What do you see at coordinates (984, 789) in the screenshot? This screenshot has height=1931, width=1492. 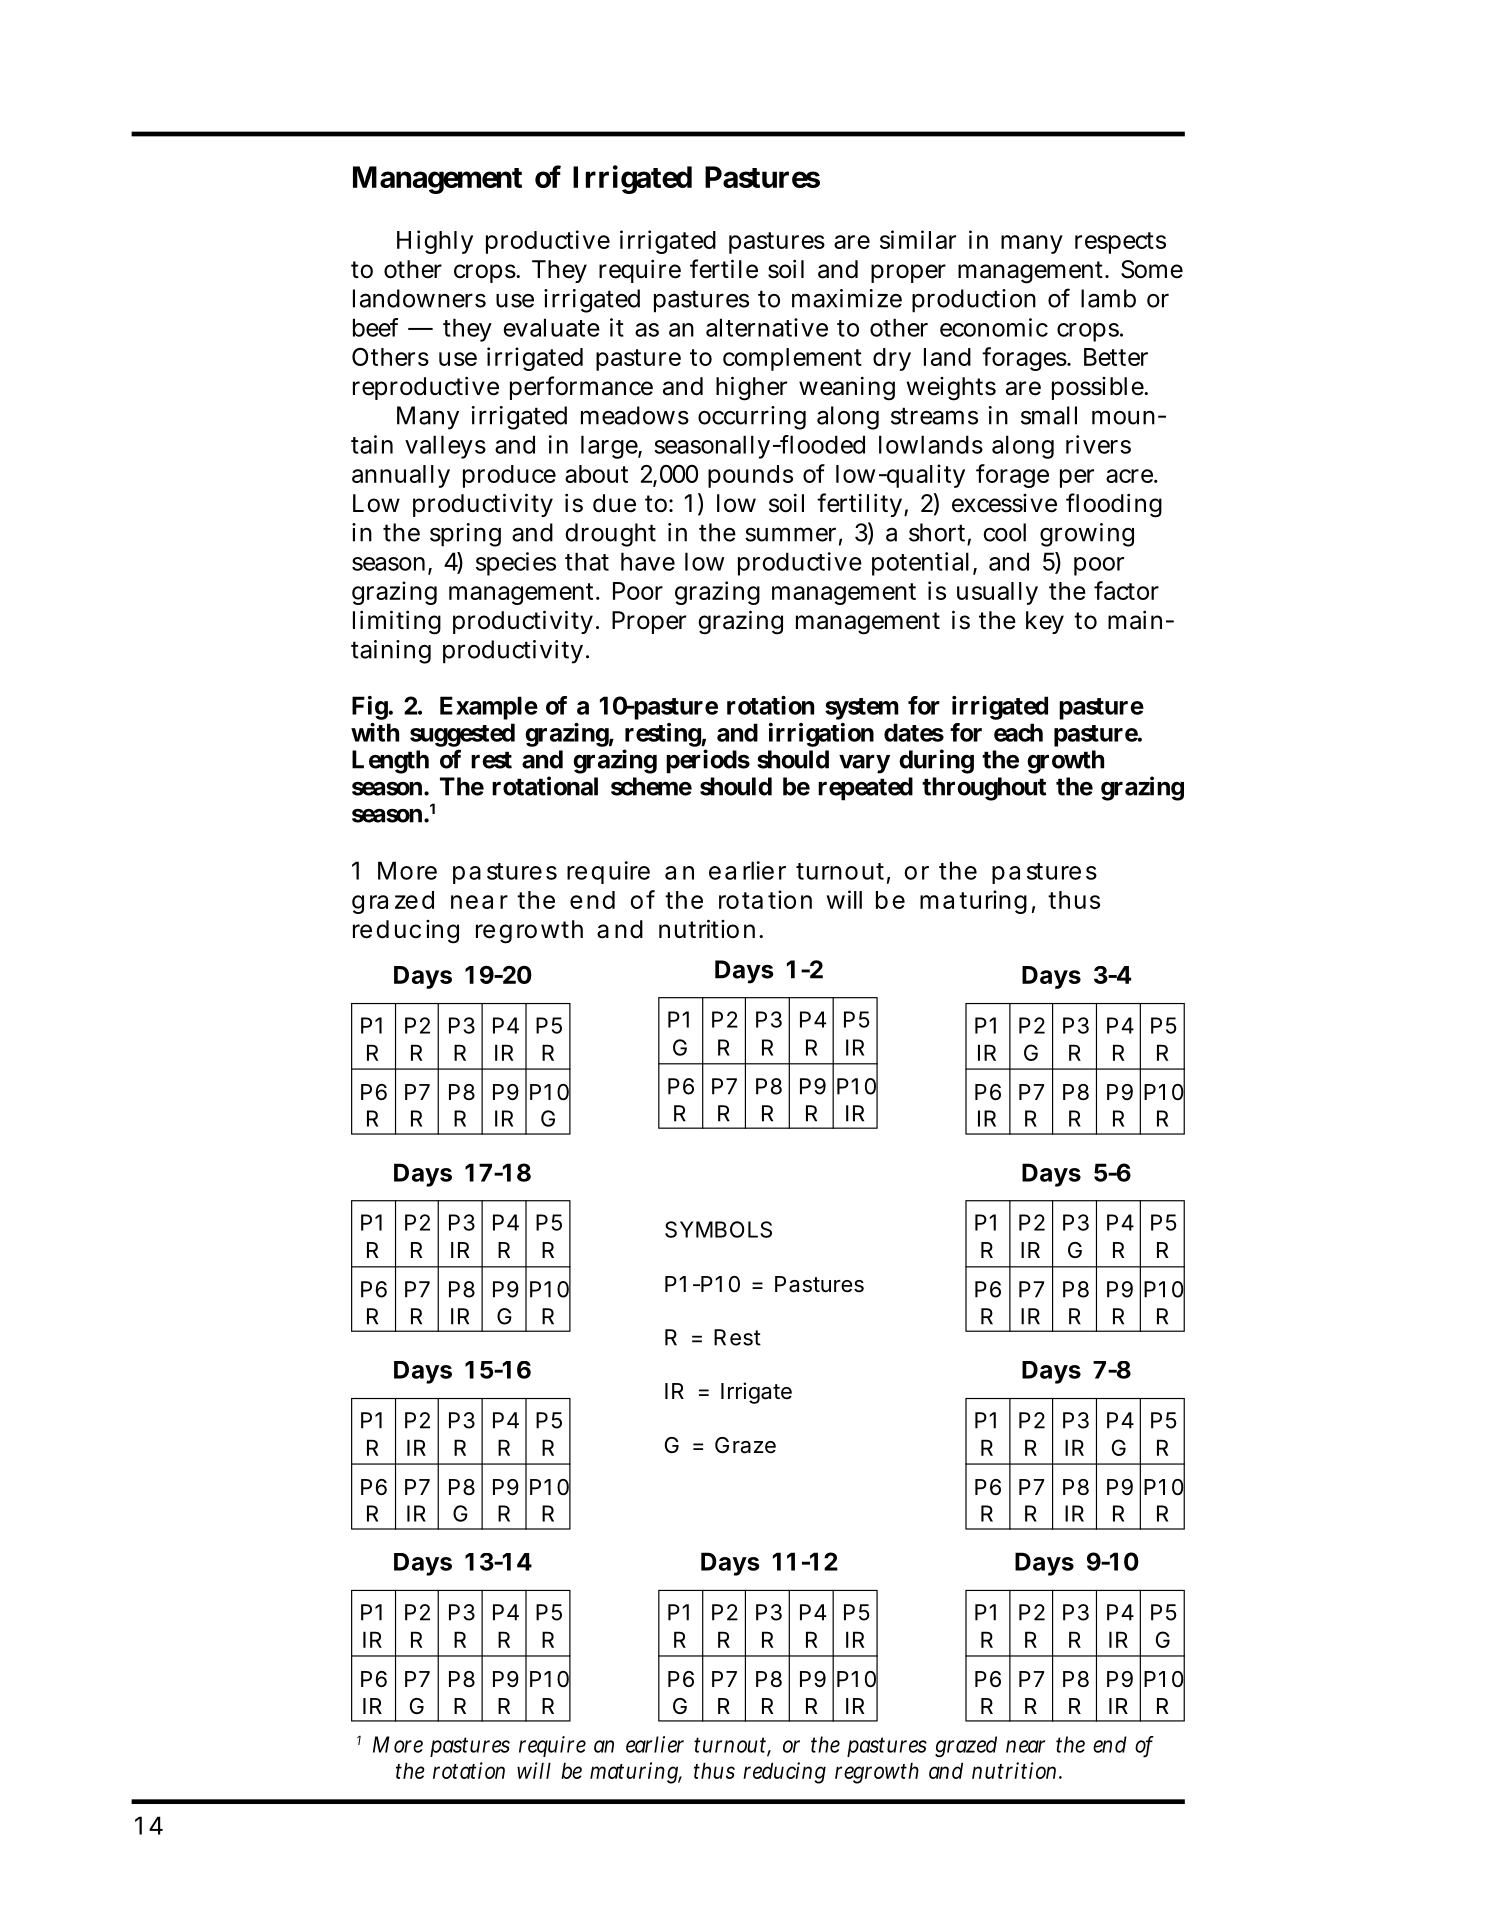 I see `throughout` at bounding box center [984, 789].
